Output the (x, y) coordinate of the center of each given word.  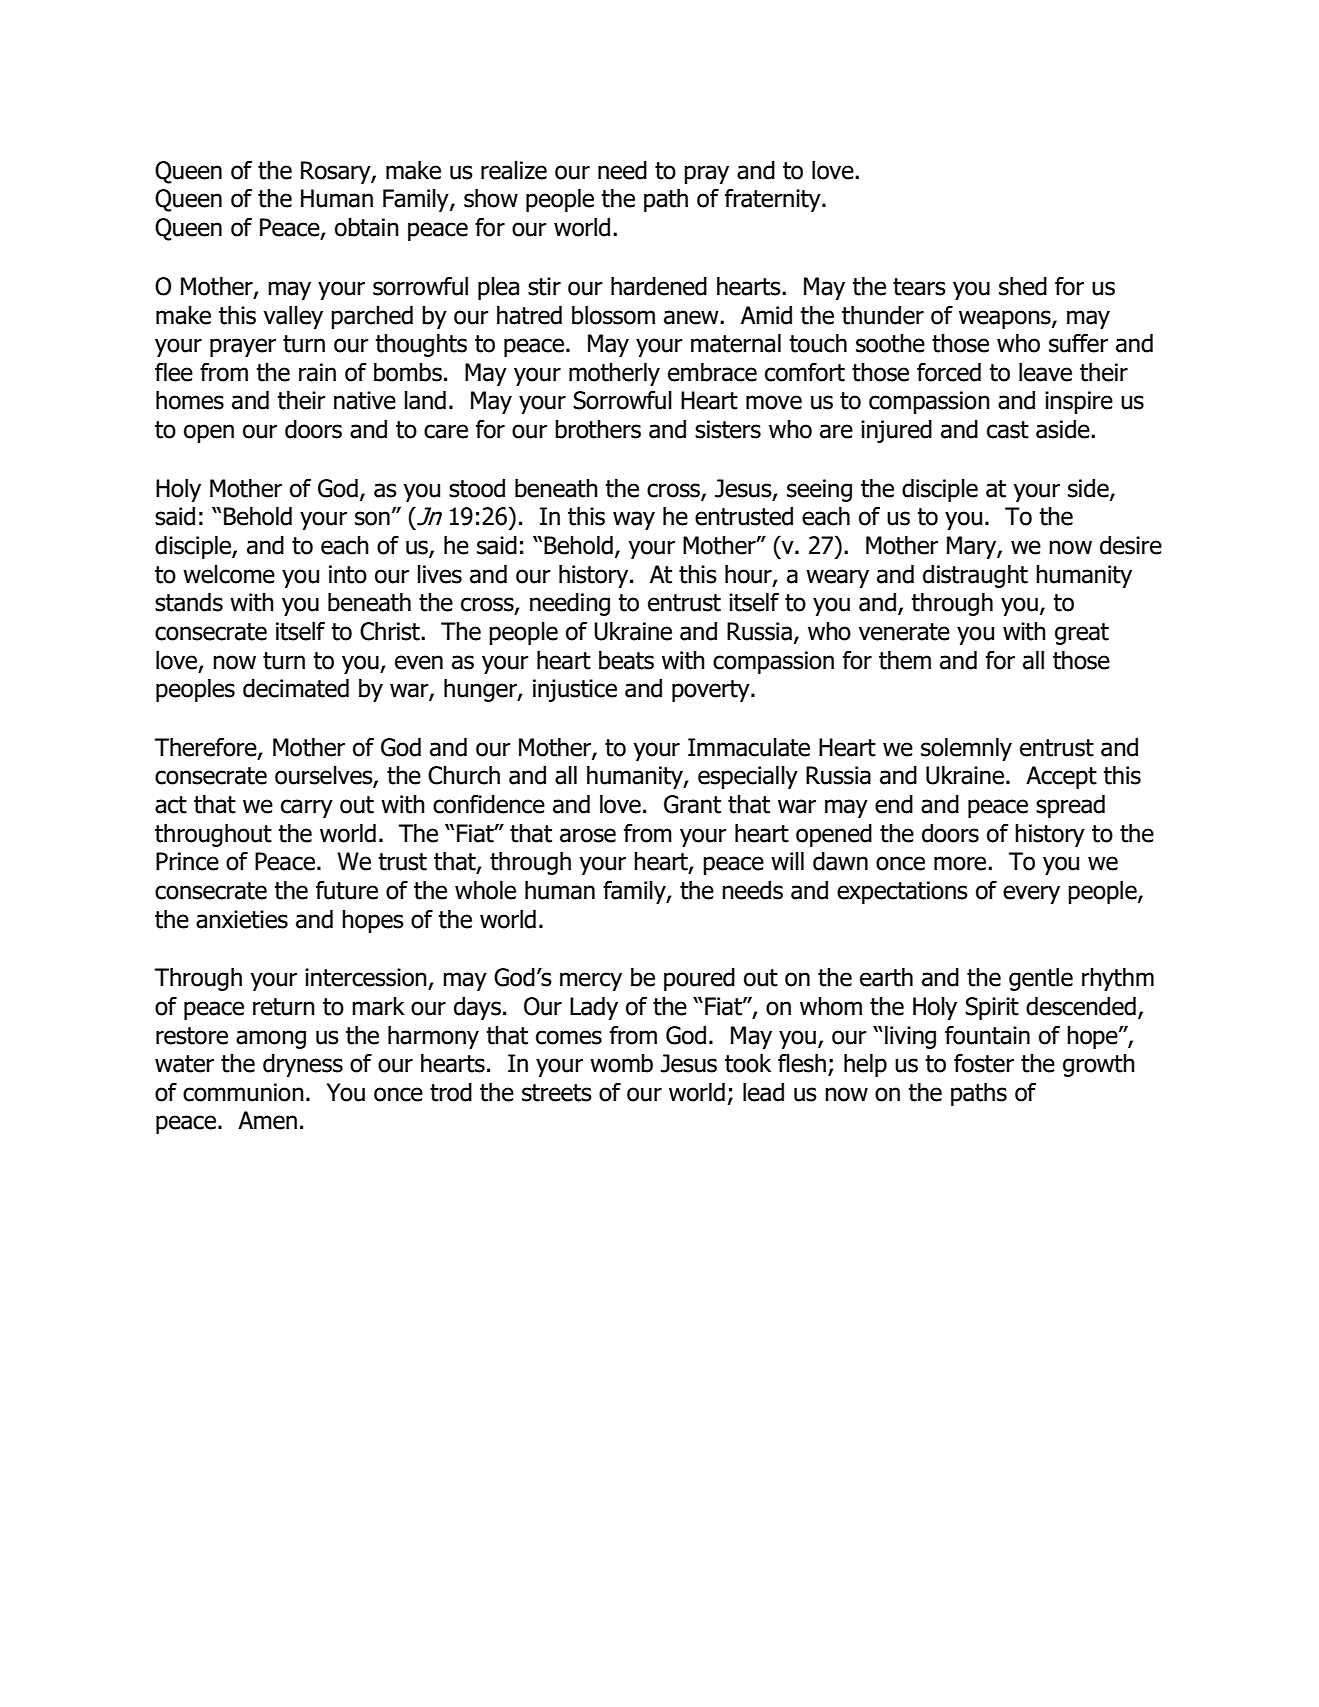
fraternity (774, 200)
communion (243, 1092)
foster (984, 1063)
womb (621, 1063)
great (1082, 634)
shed (1023, 286)
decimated (296, 688)
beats (626, 660)
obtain (367, 227)
